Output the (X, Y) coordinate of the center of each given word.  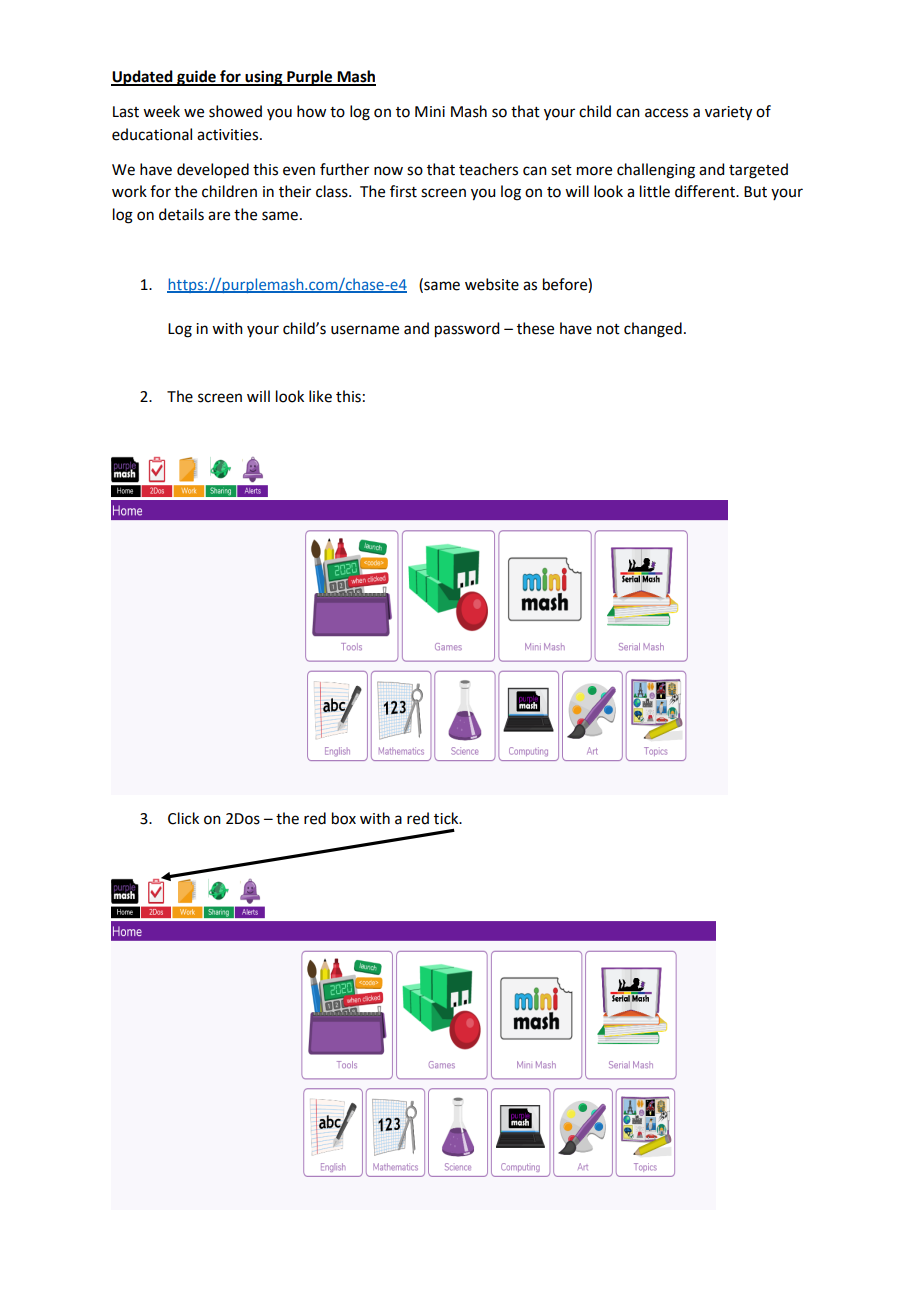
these (535, 328)
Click (183, 818)
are (219, 216)
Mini (430, 111)
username (365, 330)
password (467, 330)
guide (196, 78)
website (492, 284)
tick (447, 818)
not (608, 329)
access (666, 113)
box (344, 818)
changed (653, 330)
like (320, 396)
